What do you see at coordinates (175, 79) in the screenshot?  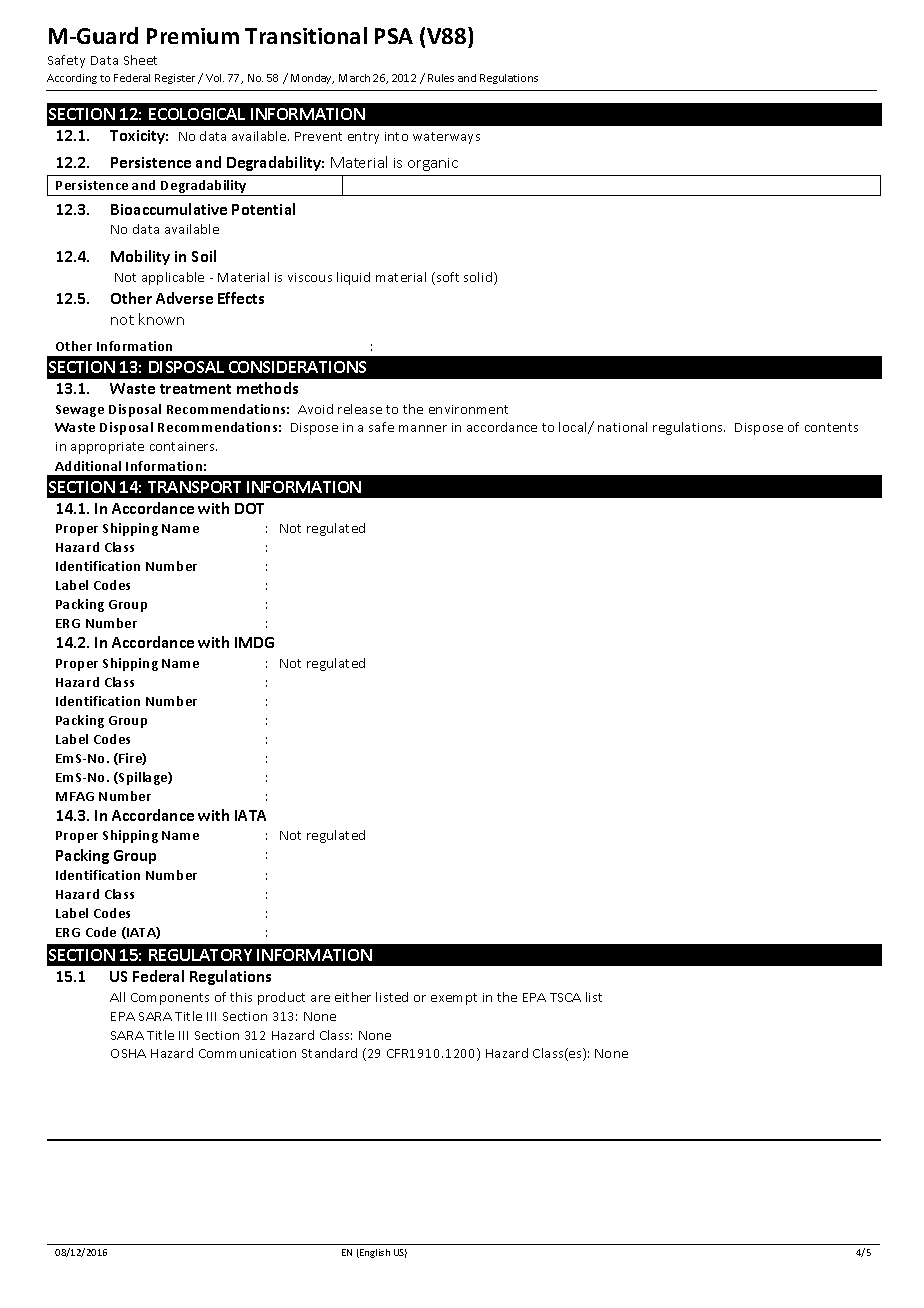 I see `Register` at bounding box center [175, 79].
